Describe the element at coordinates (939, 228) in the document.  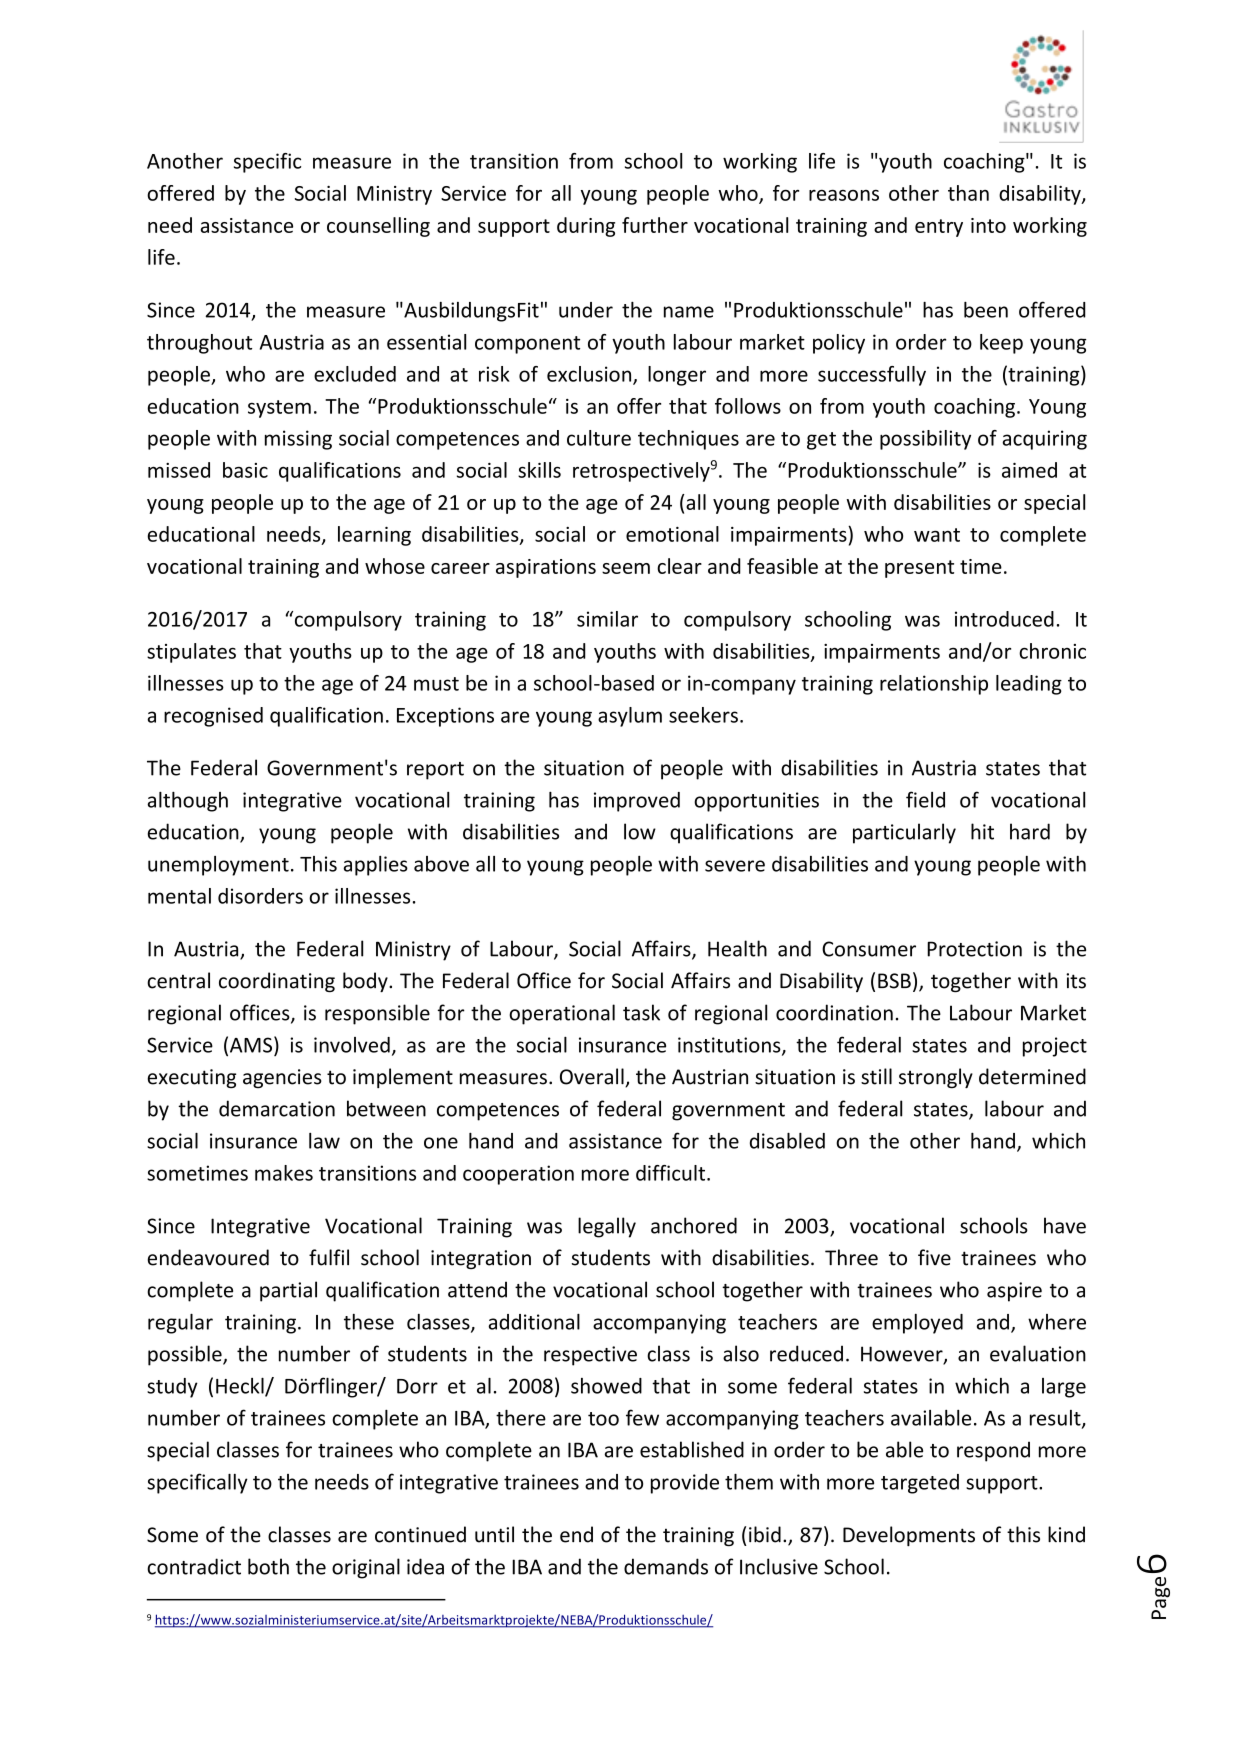
I see `entry` at that location.
